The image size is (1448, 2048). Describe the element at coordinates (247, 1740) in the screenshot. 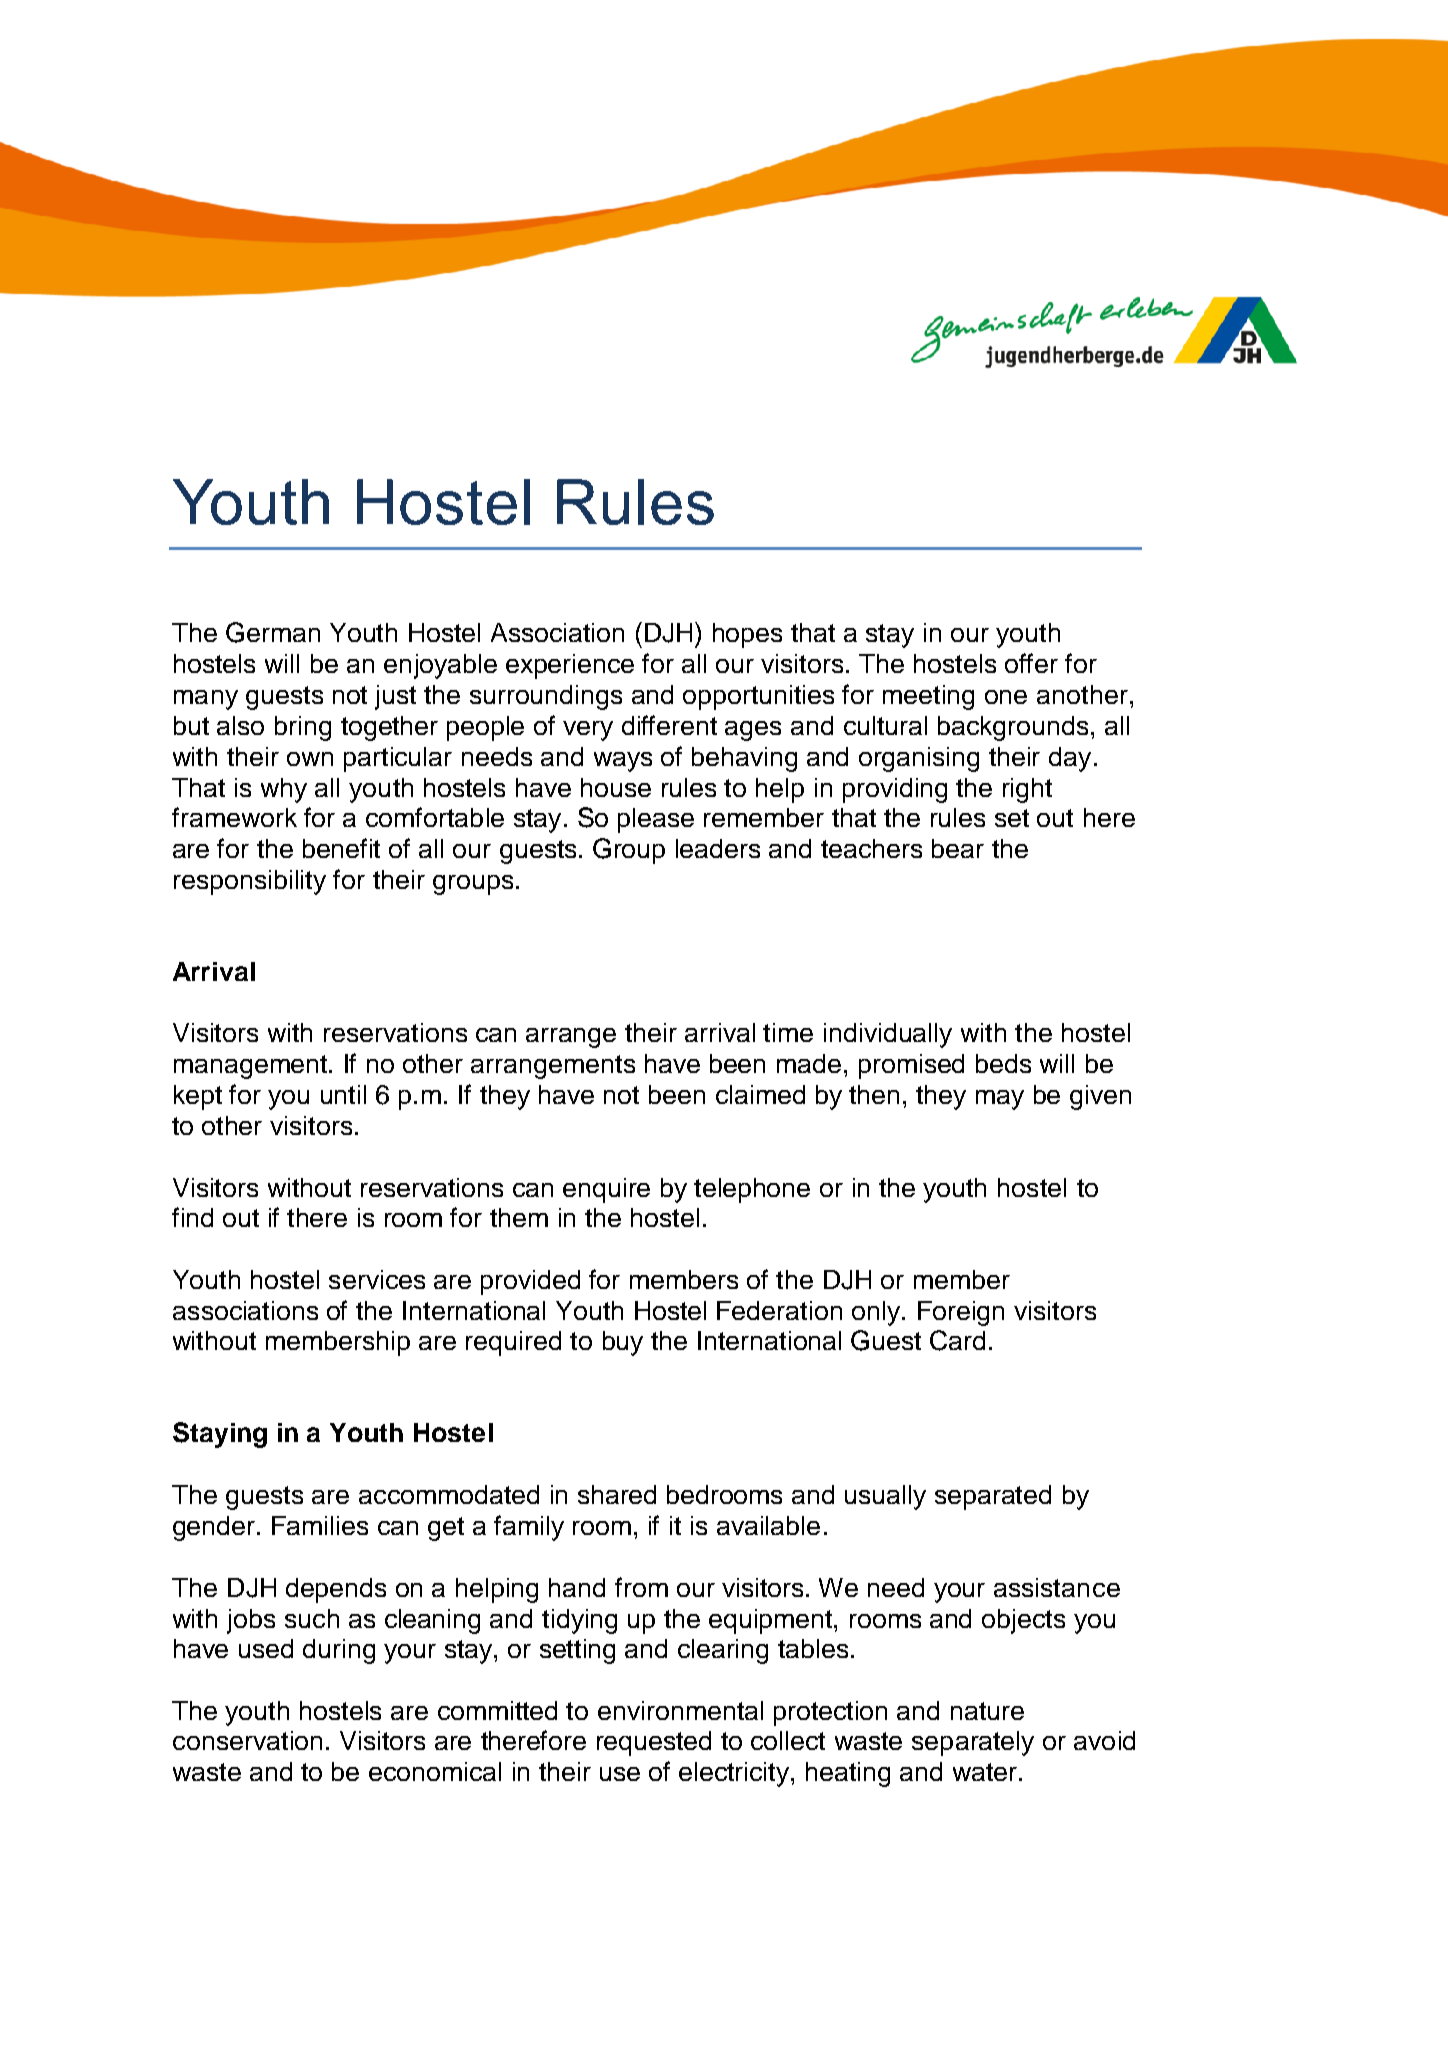

I see `conservation` at that location.
